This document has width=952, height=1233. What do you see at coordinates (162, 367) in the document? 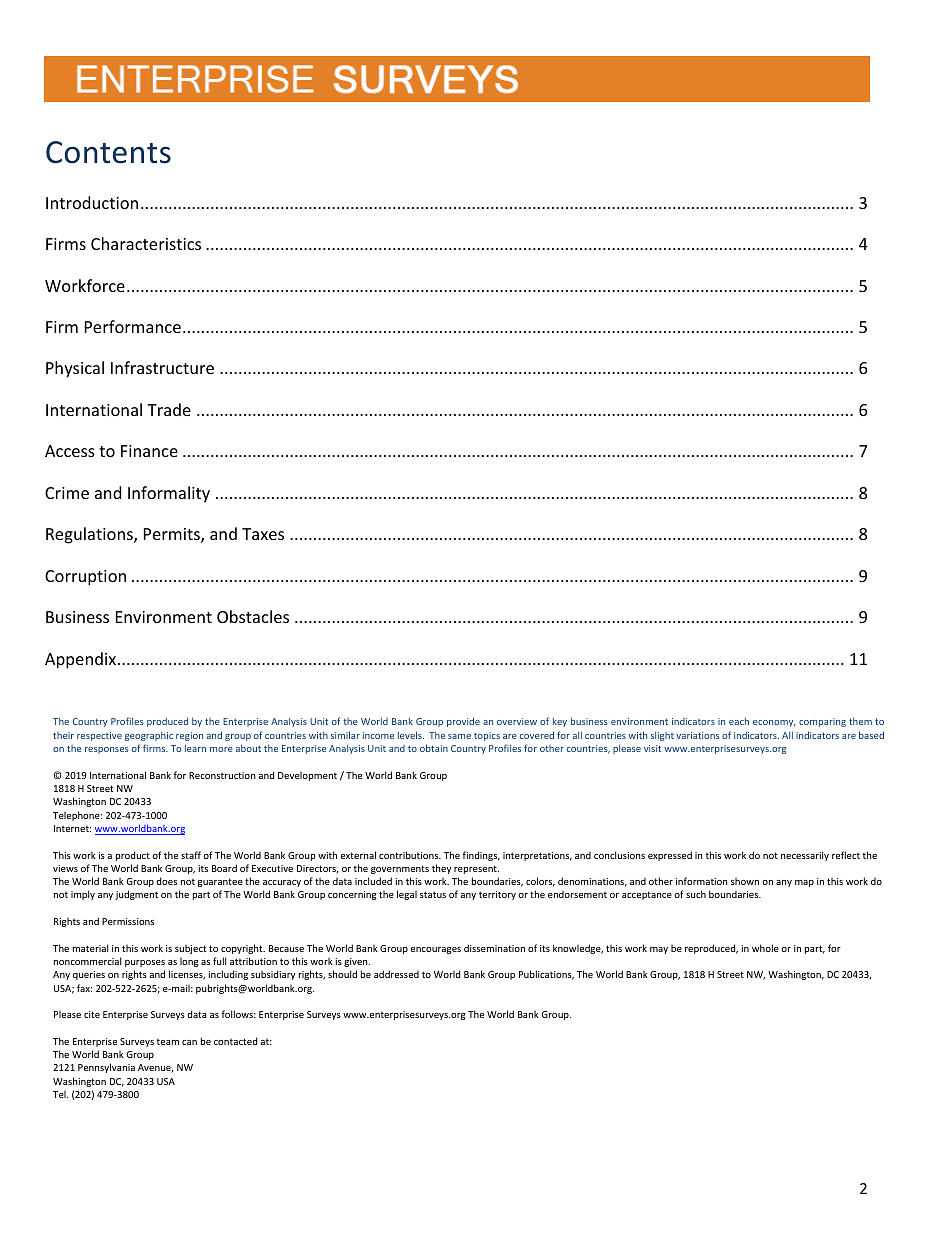
I see `Infrastructure` at bounding box center [162, 367].
